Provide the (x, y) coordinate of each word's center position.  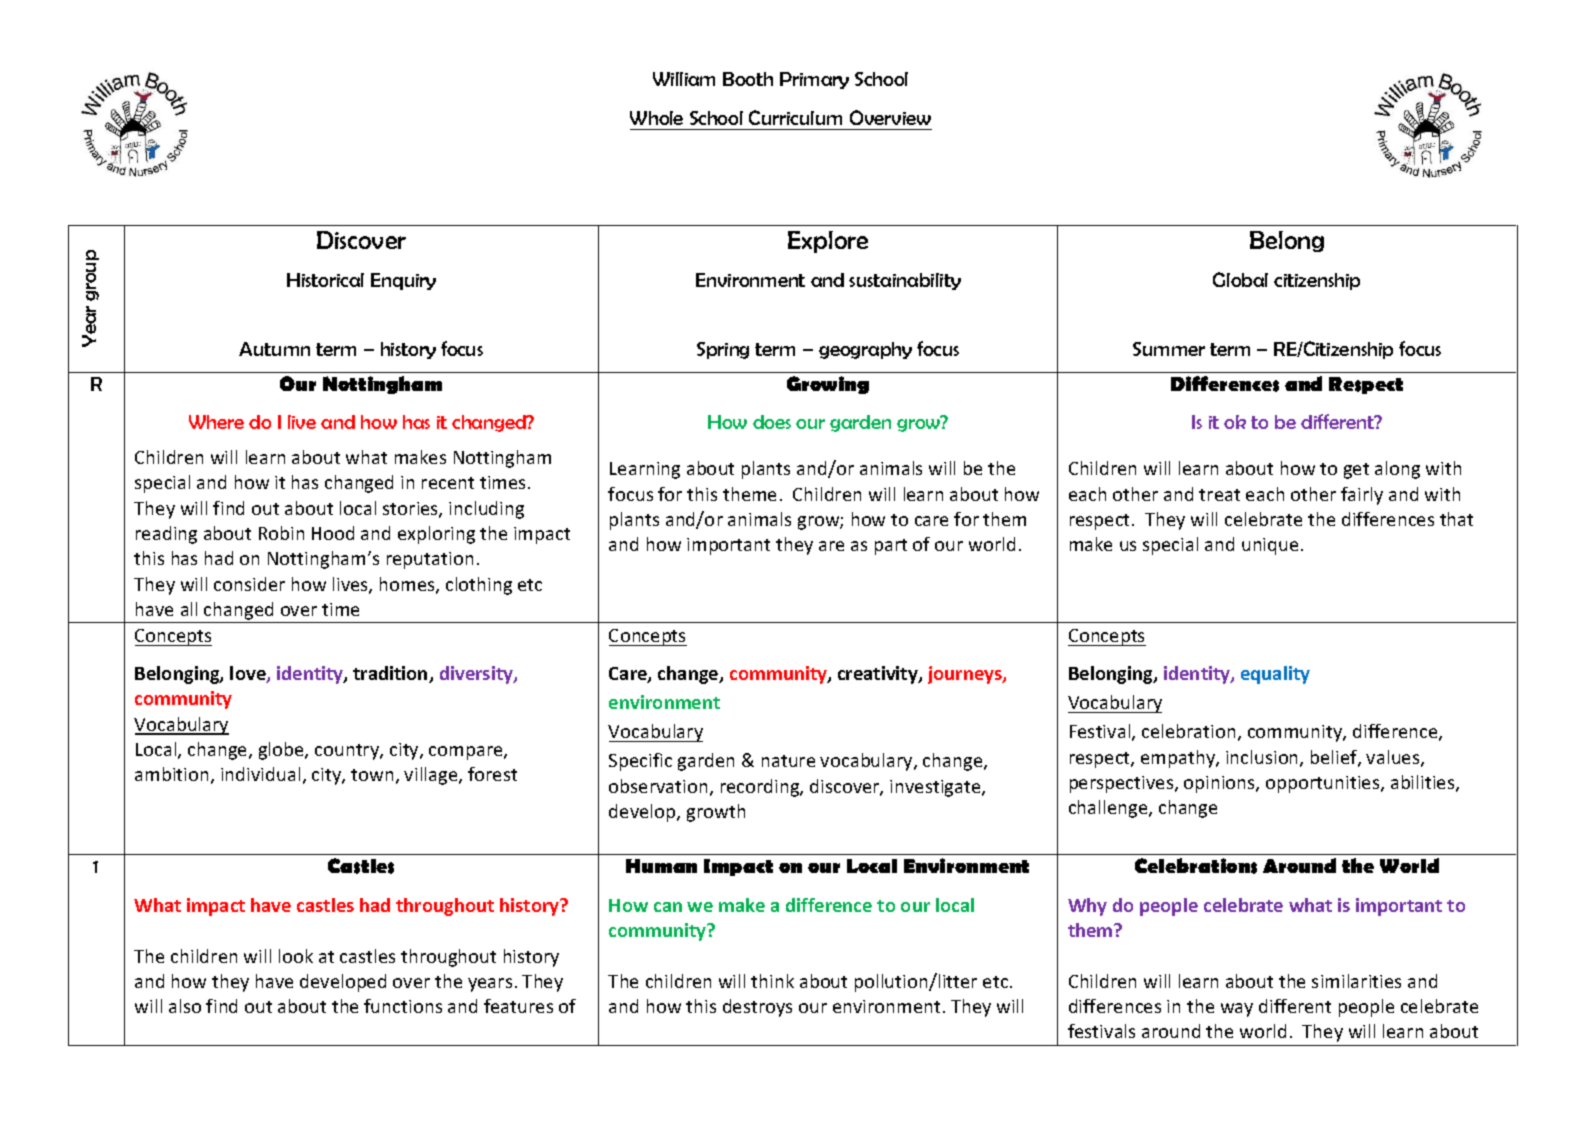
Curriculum (795, 117)
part (891, 547)
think (772, 981)
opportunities (1324, 784)
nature (788, 761)
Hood (333, 533)
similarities (1356, 981)
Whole (656, 118)
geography (865, 350)
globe (282, 751)
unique (1270, 546)
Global (1240, 279)
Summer (1169, 349)
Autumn (274, 349)
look (296, 956)
